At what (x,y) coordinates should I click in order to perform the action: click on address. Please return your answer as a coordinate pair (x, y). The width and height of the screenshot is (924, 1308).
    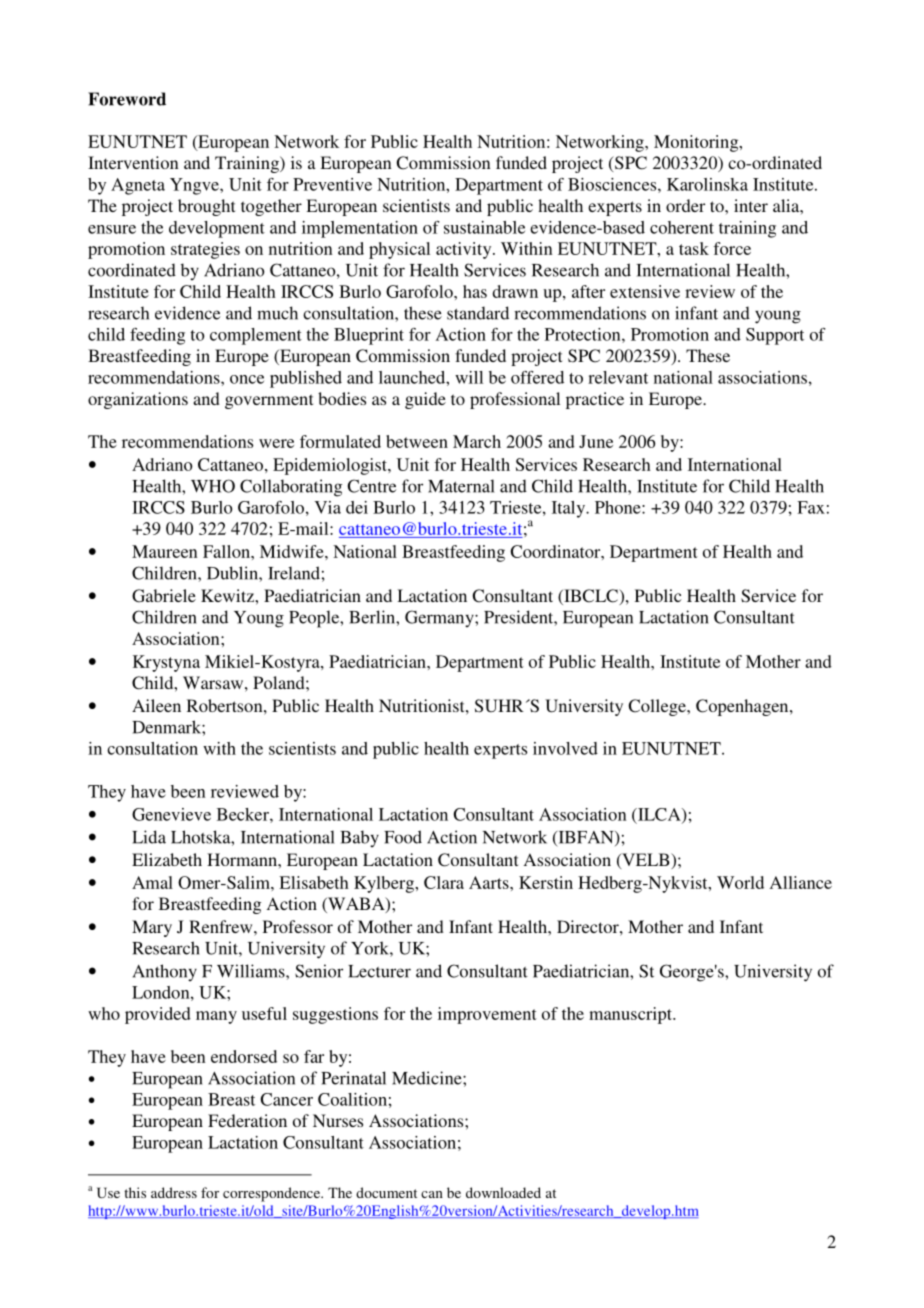
    Looking at the image, I should click on (174, 1192).
